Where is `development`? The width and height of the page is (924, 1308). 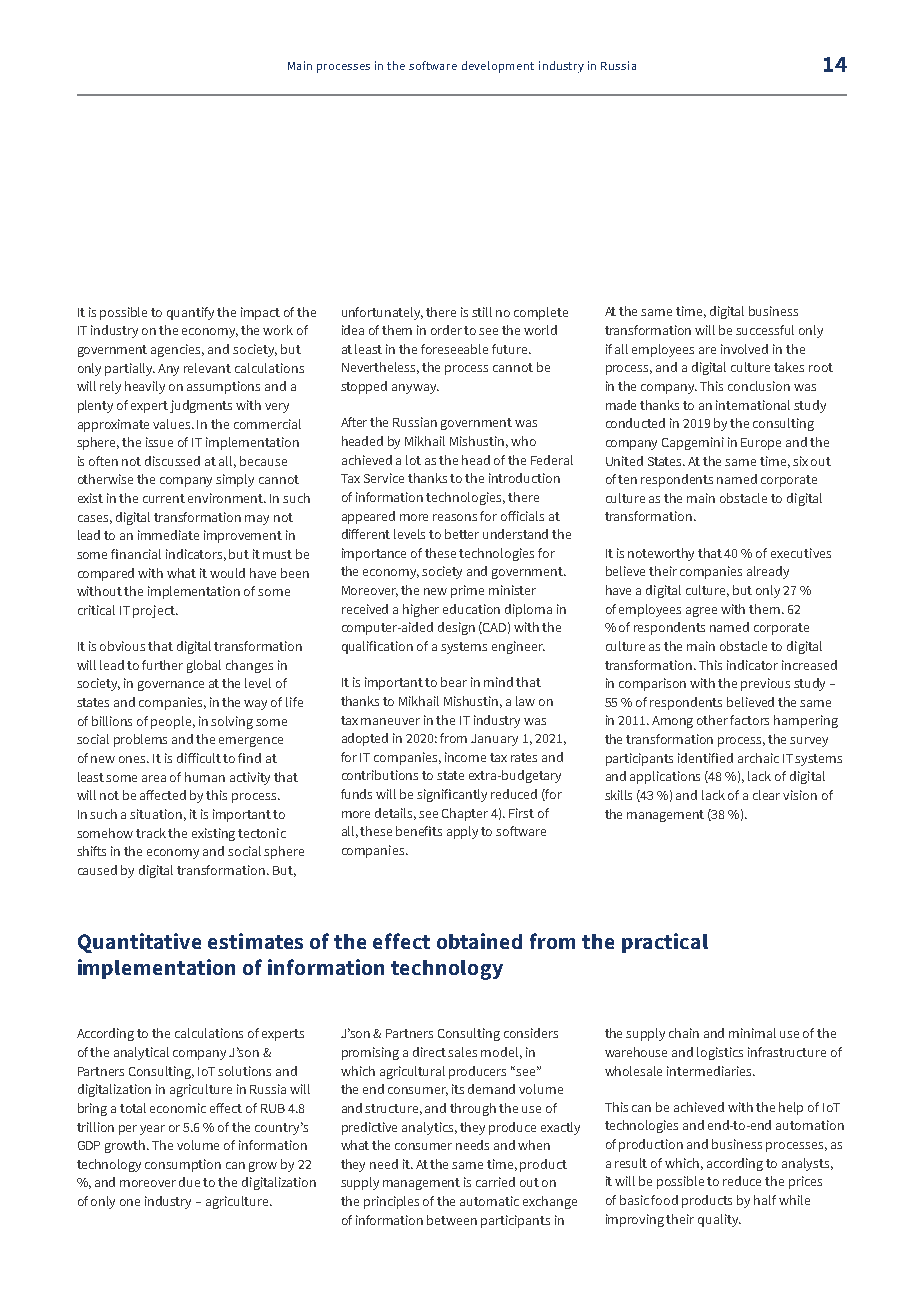
development is located at coordinates (498, 67).
